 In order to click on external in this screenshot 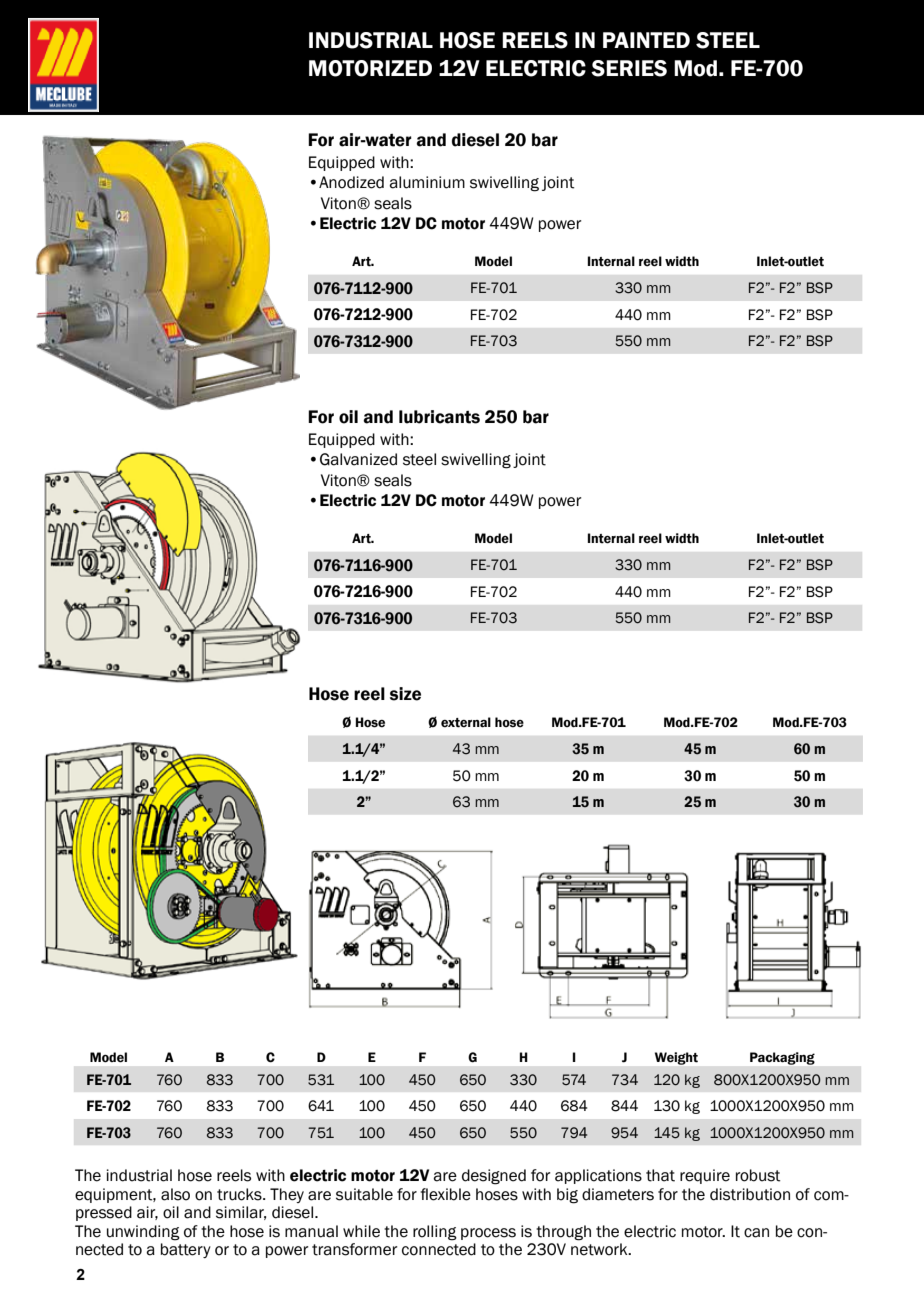, I will do `click(466, 722)`.
